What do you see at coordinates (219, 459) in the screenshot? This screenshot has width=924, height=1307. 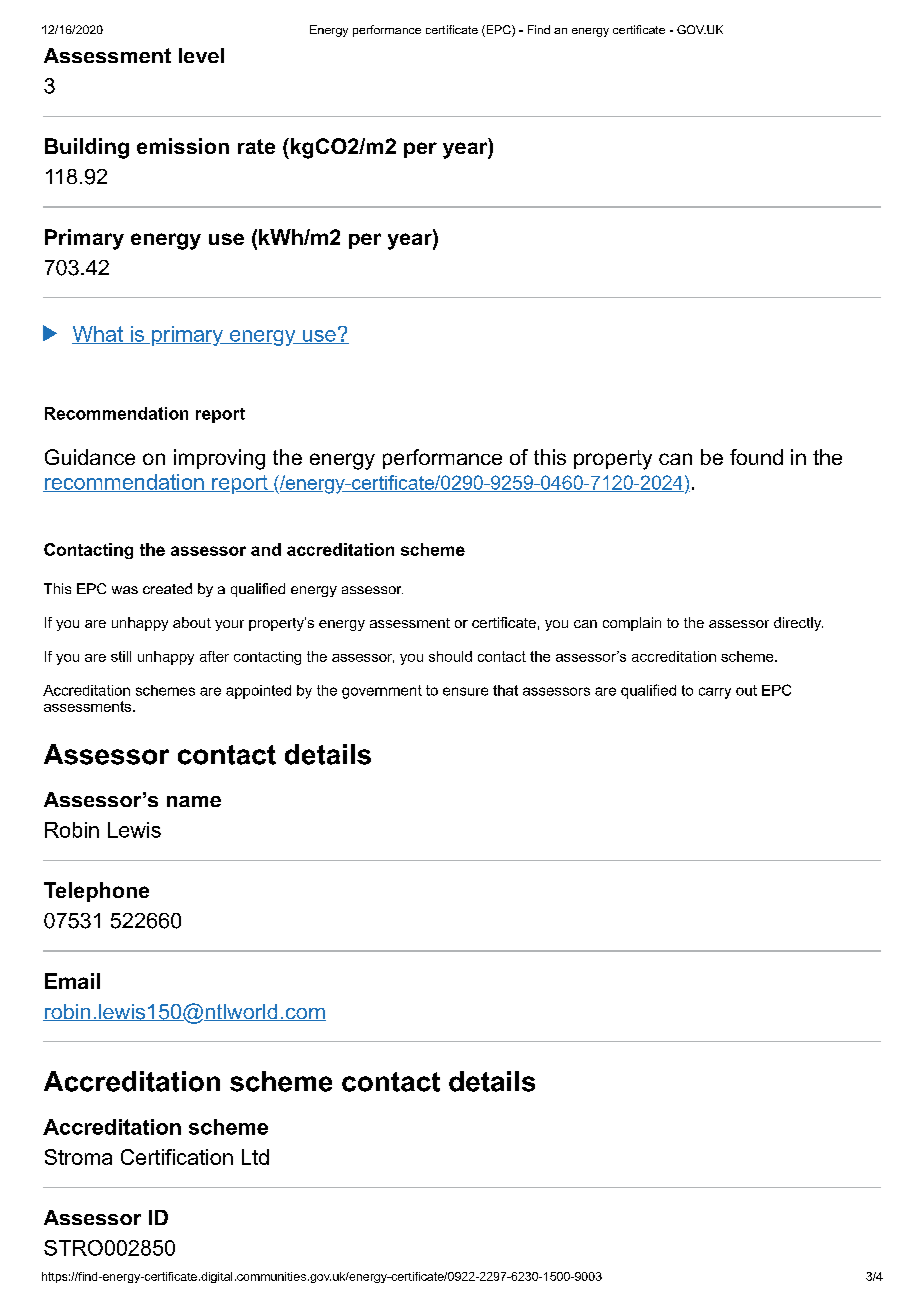 I see `improving` at bounding box center [219, 459].
